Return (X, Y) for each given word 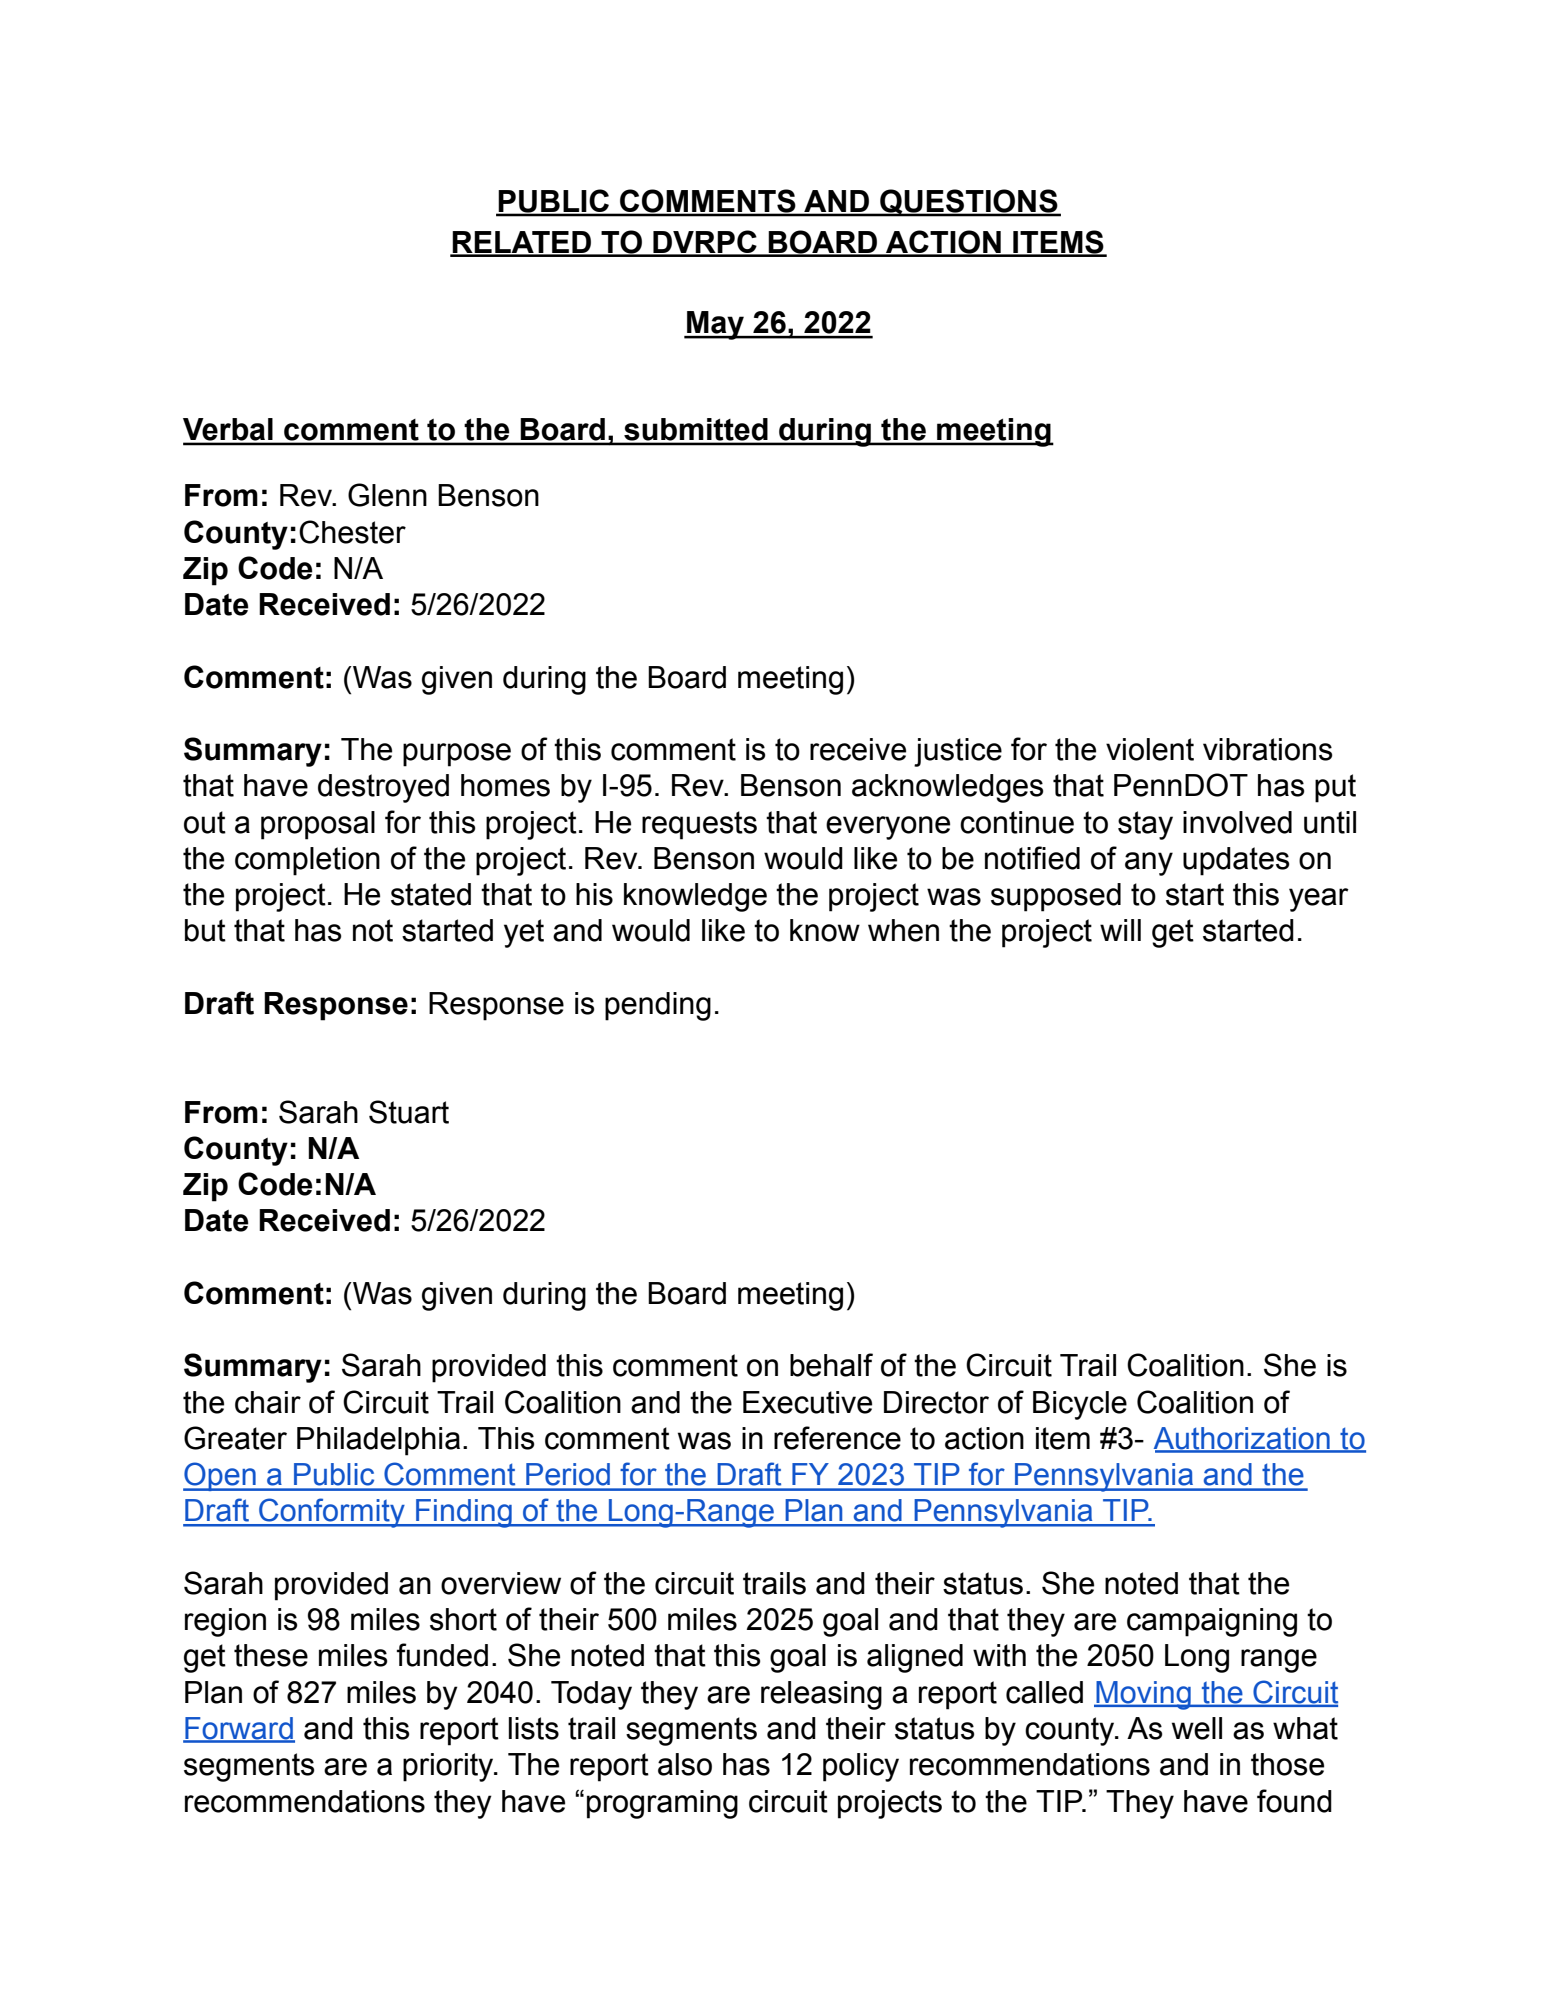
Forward (239, 1729)
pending (658, 1006)
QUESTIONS (969, 203)
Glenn (387, 495)
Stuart (409, 1112)
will (1120, 930)
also (685, 1764)
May (716, 325)
